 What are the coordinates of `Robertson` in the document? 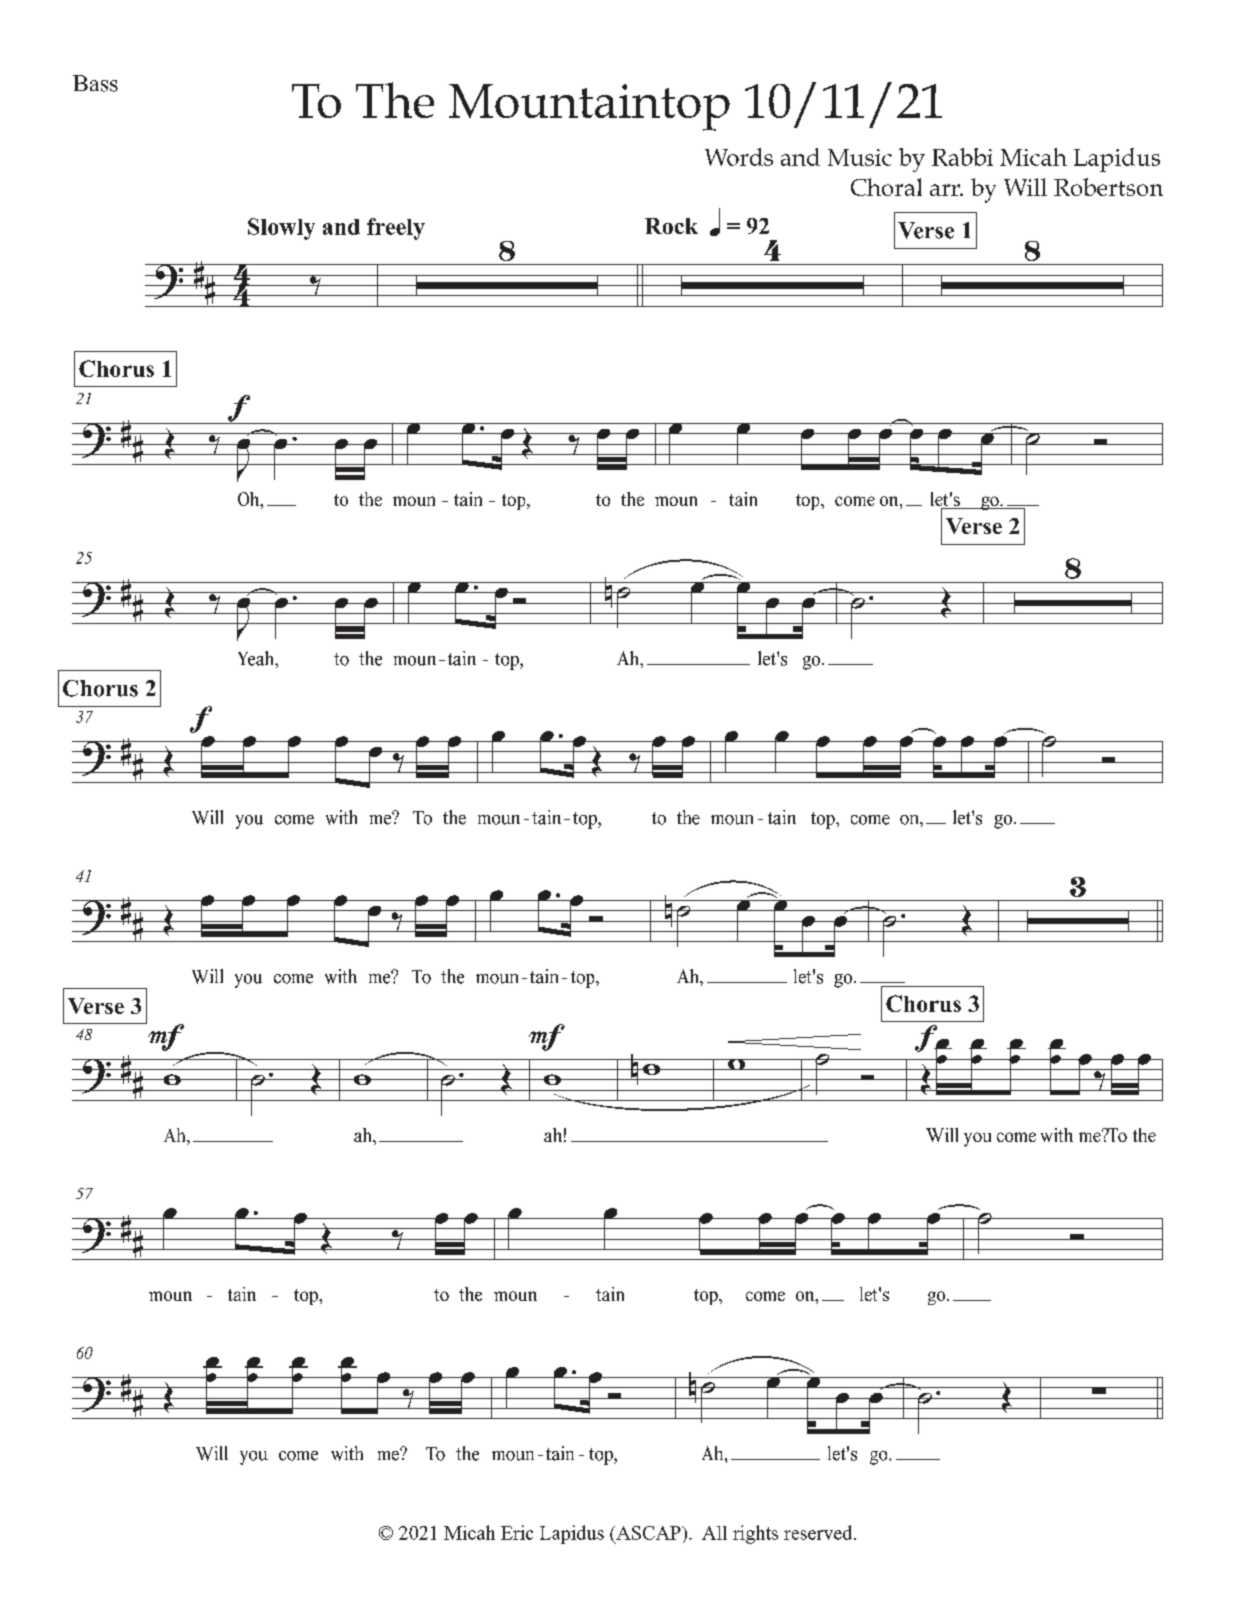 It's located at (1108, 187).
